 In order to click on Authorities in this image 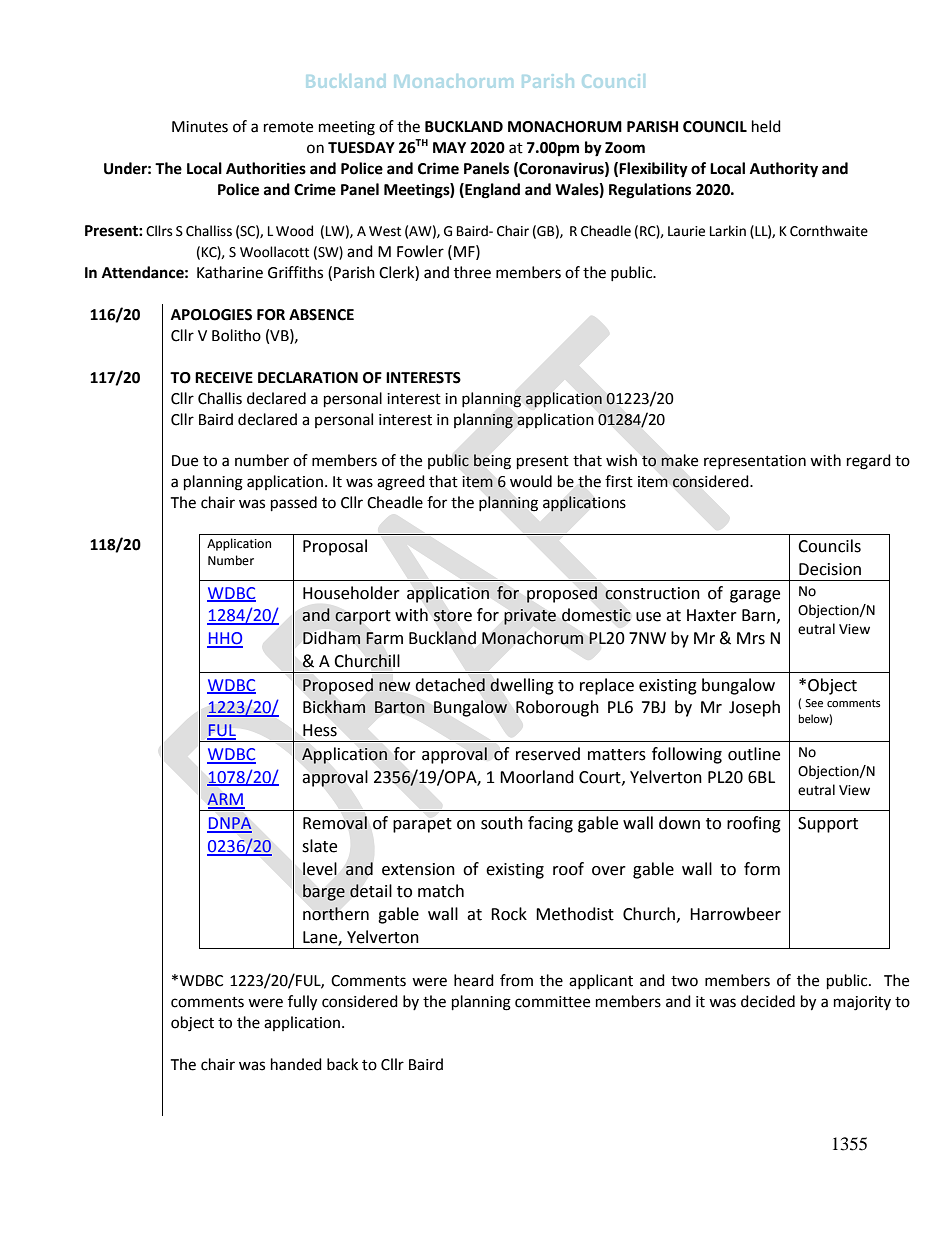, I will do `click(266, 168)`.
